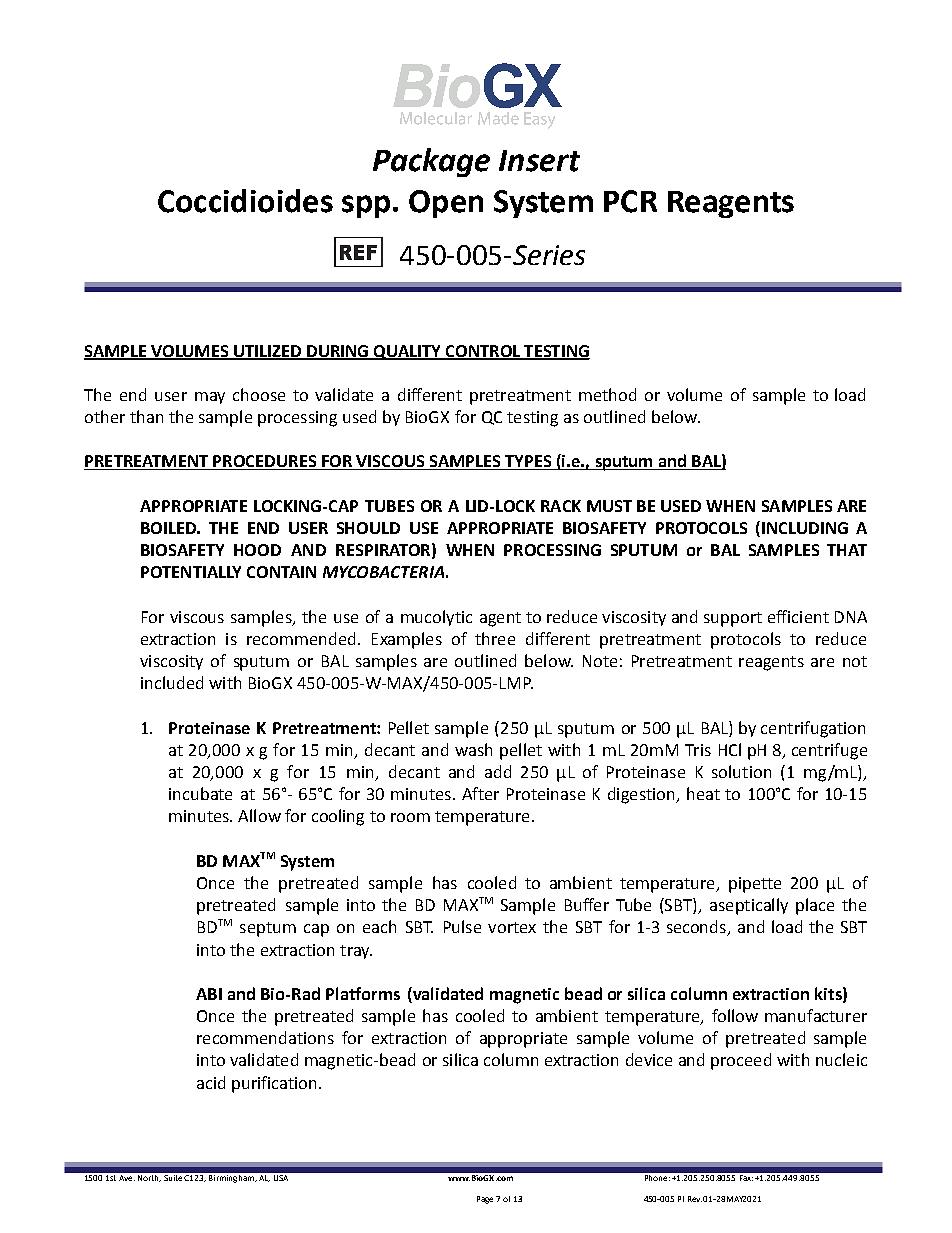 This document has height=1233, width=952. I want to click on PCR, so click(630, 201).
